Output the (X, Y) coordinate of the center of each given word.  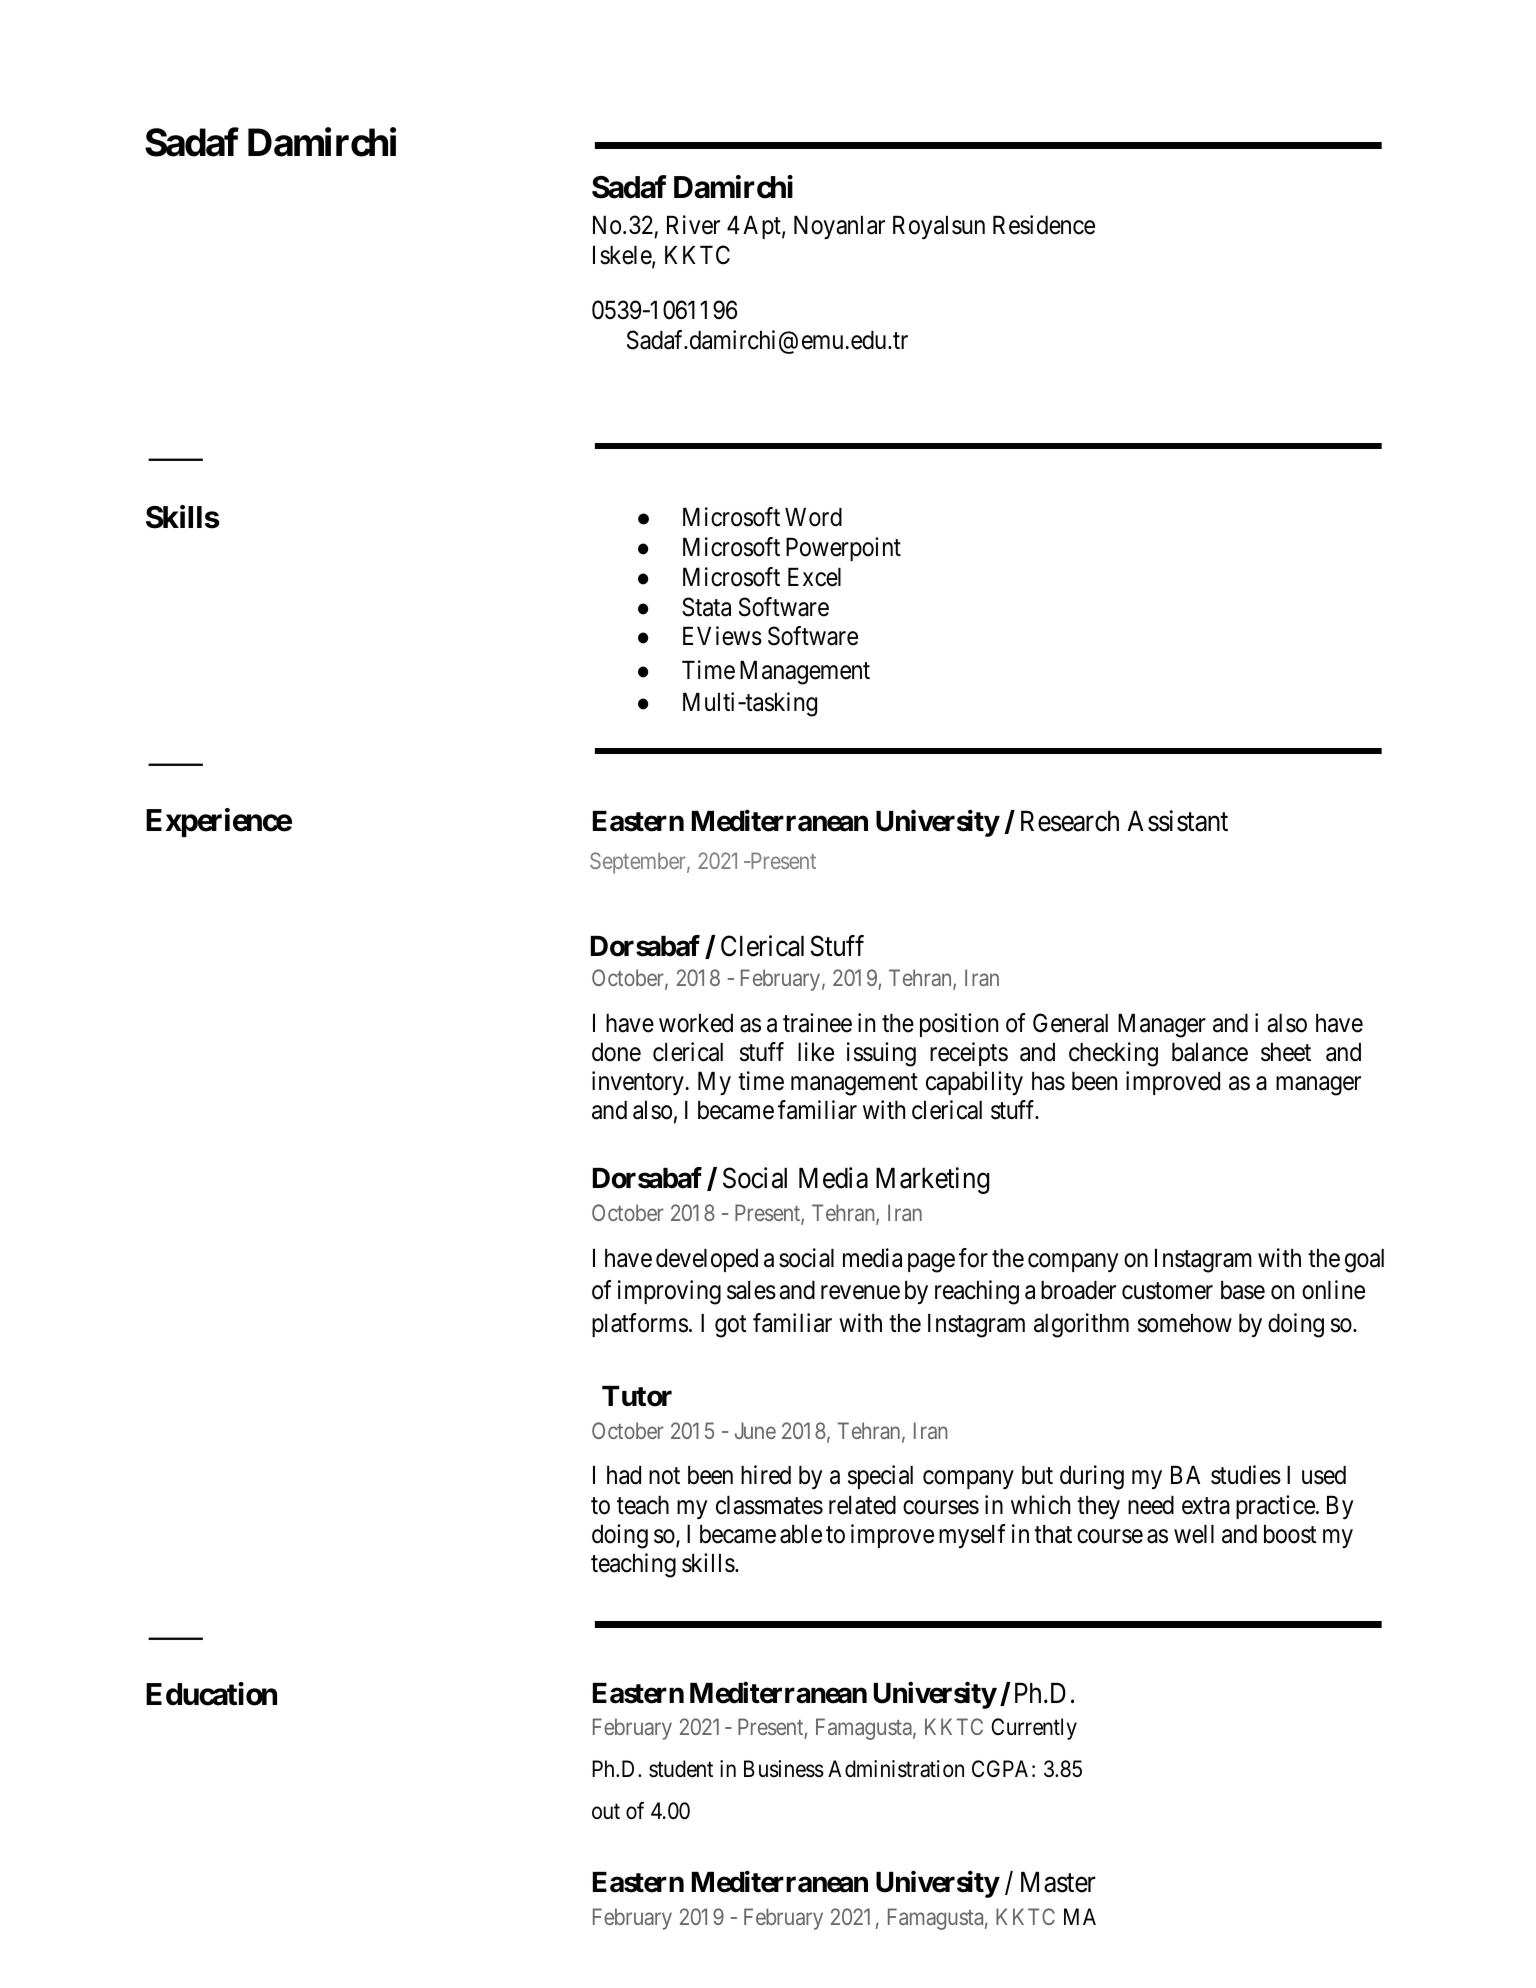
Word (813, 517)
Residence (1044, 225)
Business (784, 1769)
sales (751, 1290)
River (693, 225)
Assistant (1177, 821)
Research (1070, 821)
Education (211, 1694)
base (1243, 1290)
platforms (640, 1325)
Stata (706, 607)
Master (1058, 1882)
